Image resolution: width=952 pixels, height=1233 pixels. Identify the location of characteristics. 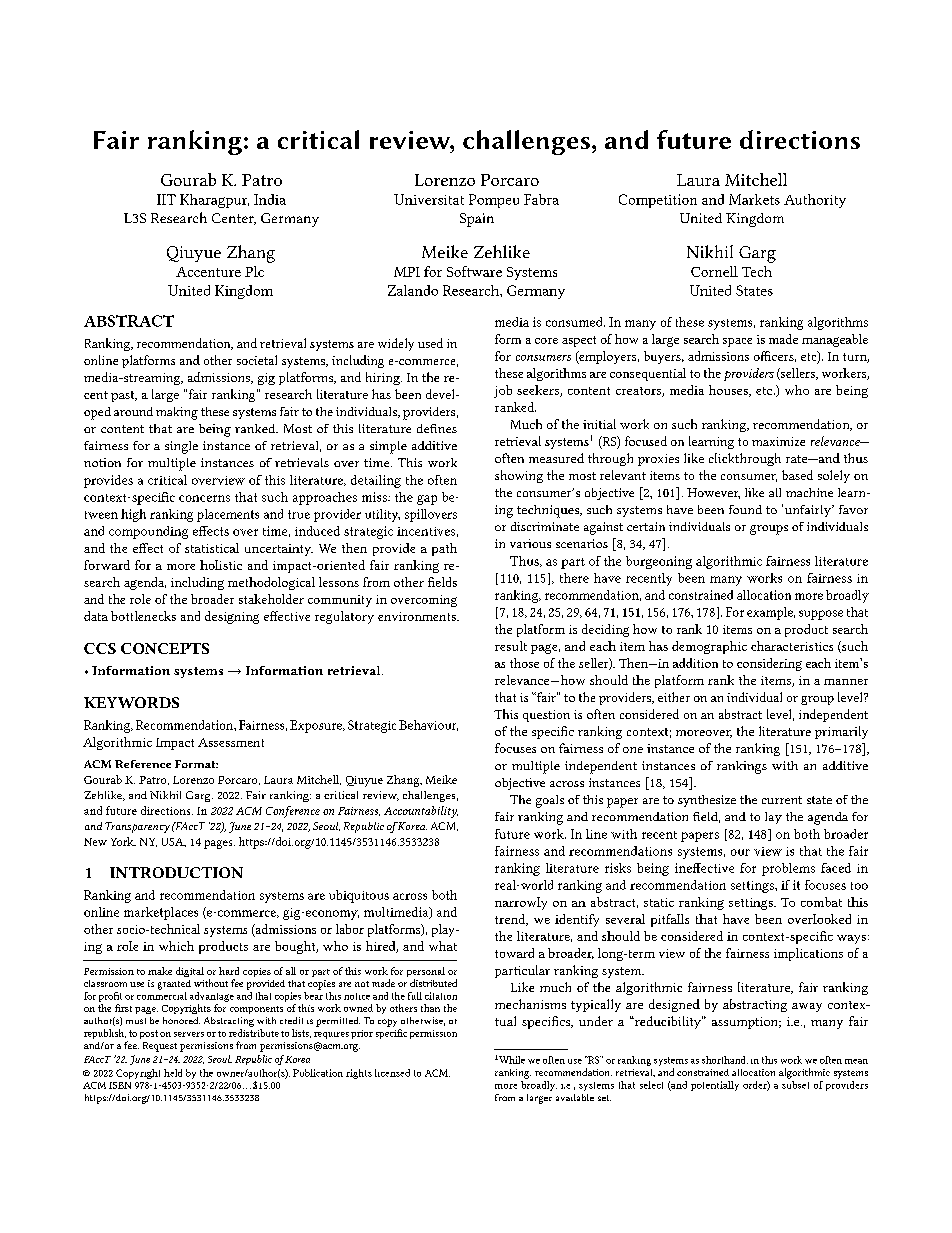
(792, 646).
